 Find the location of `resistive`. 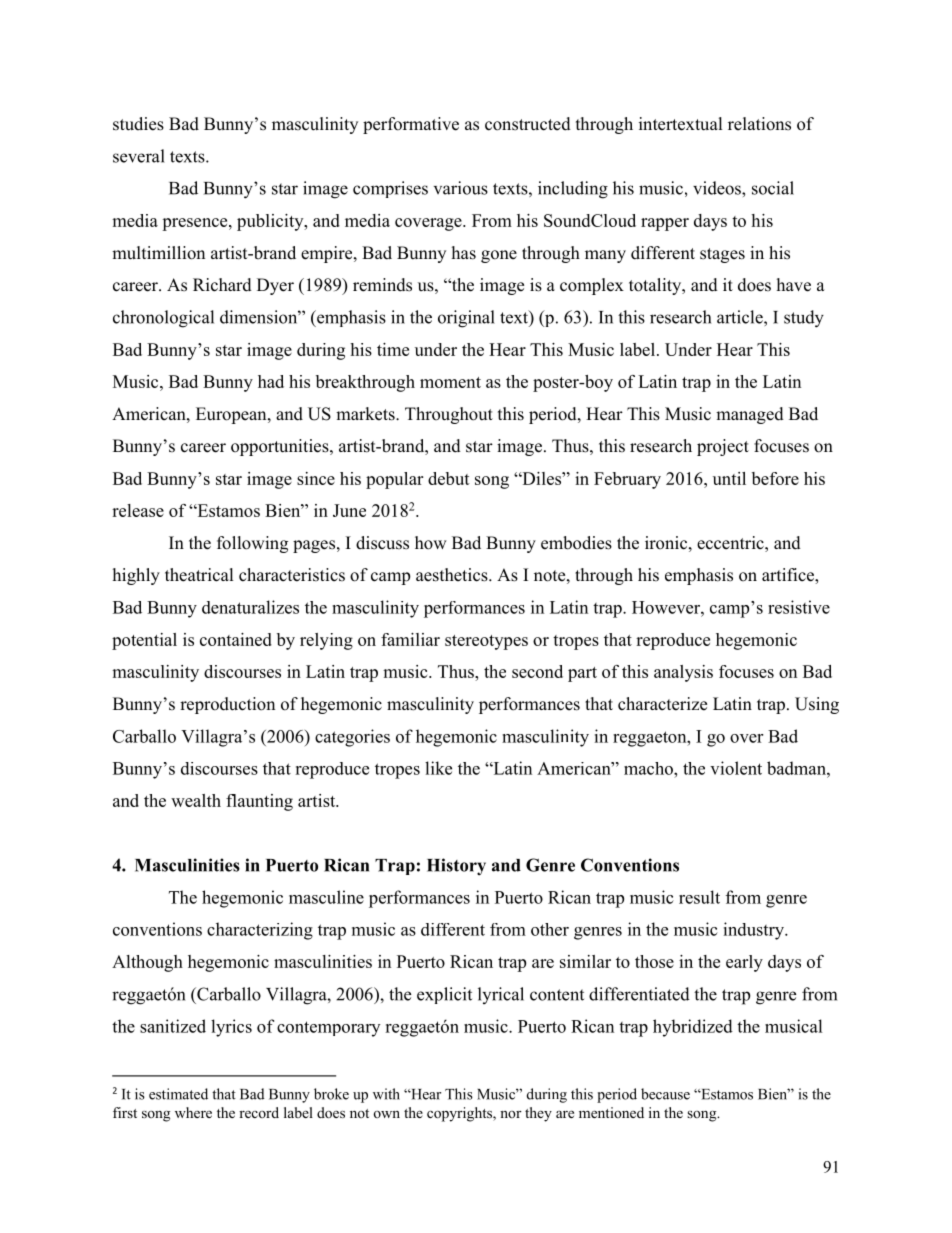

resistive is located at coordinates (799, 607).
